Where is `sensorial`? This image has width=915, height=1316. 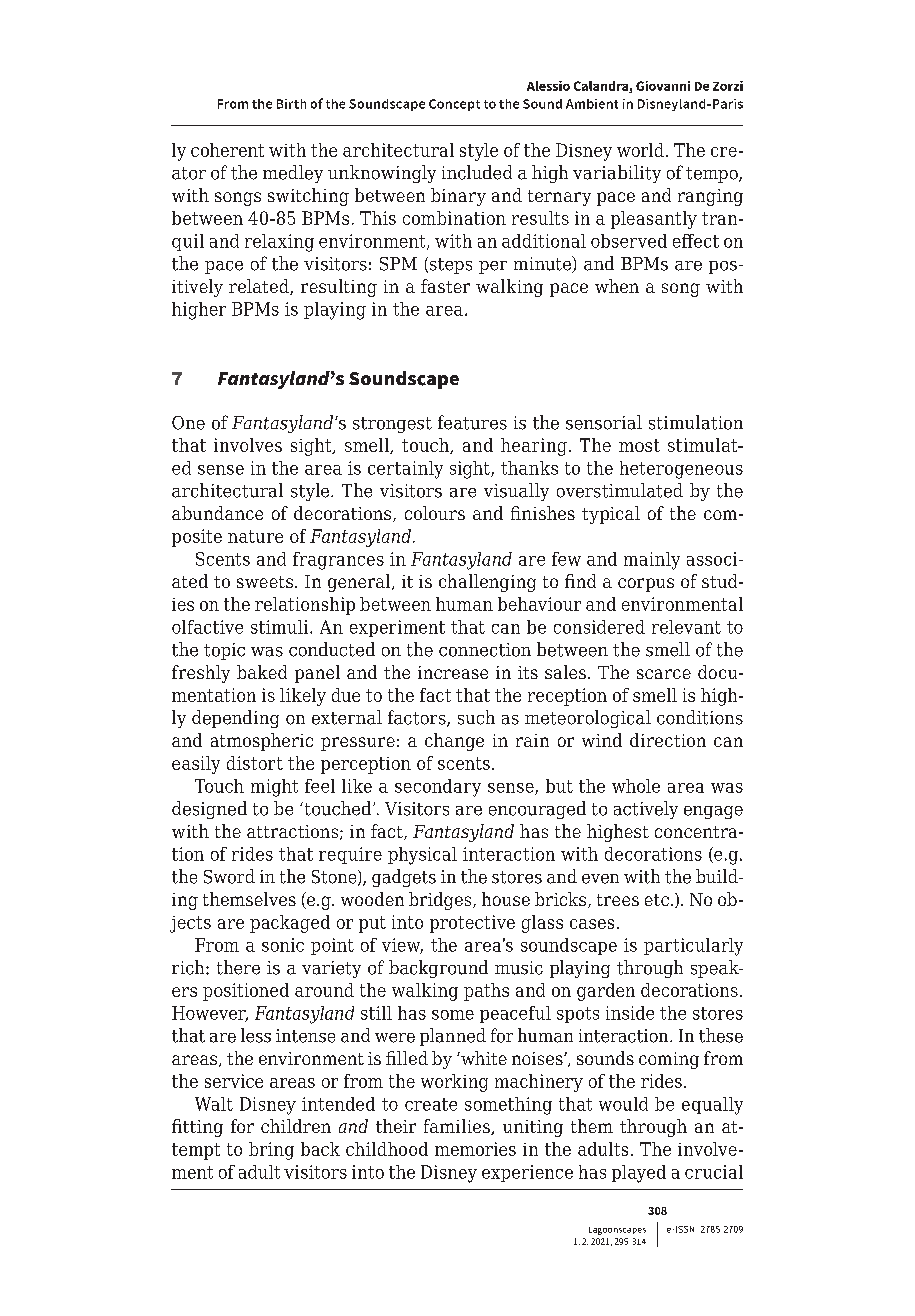
sensorial is located at coordinates (604, 422).
